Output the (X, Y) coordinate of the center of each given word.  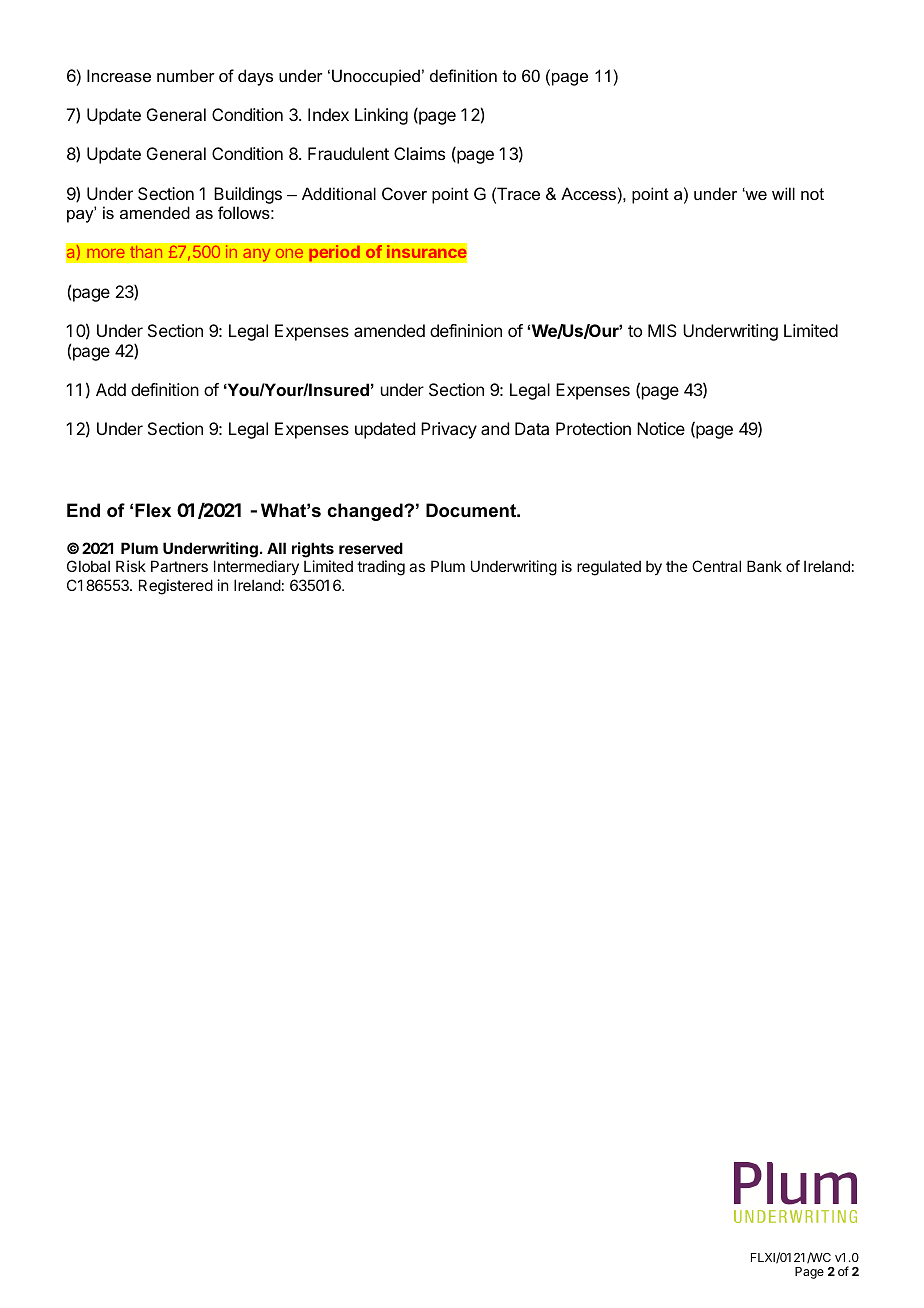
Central (716, 566)
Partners (179, 566)
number (186, 75)
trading (381, 568)
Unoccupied (376, 77)
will (783, 193)
